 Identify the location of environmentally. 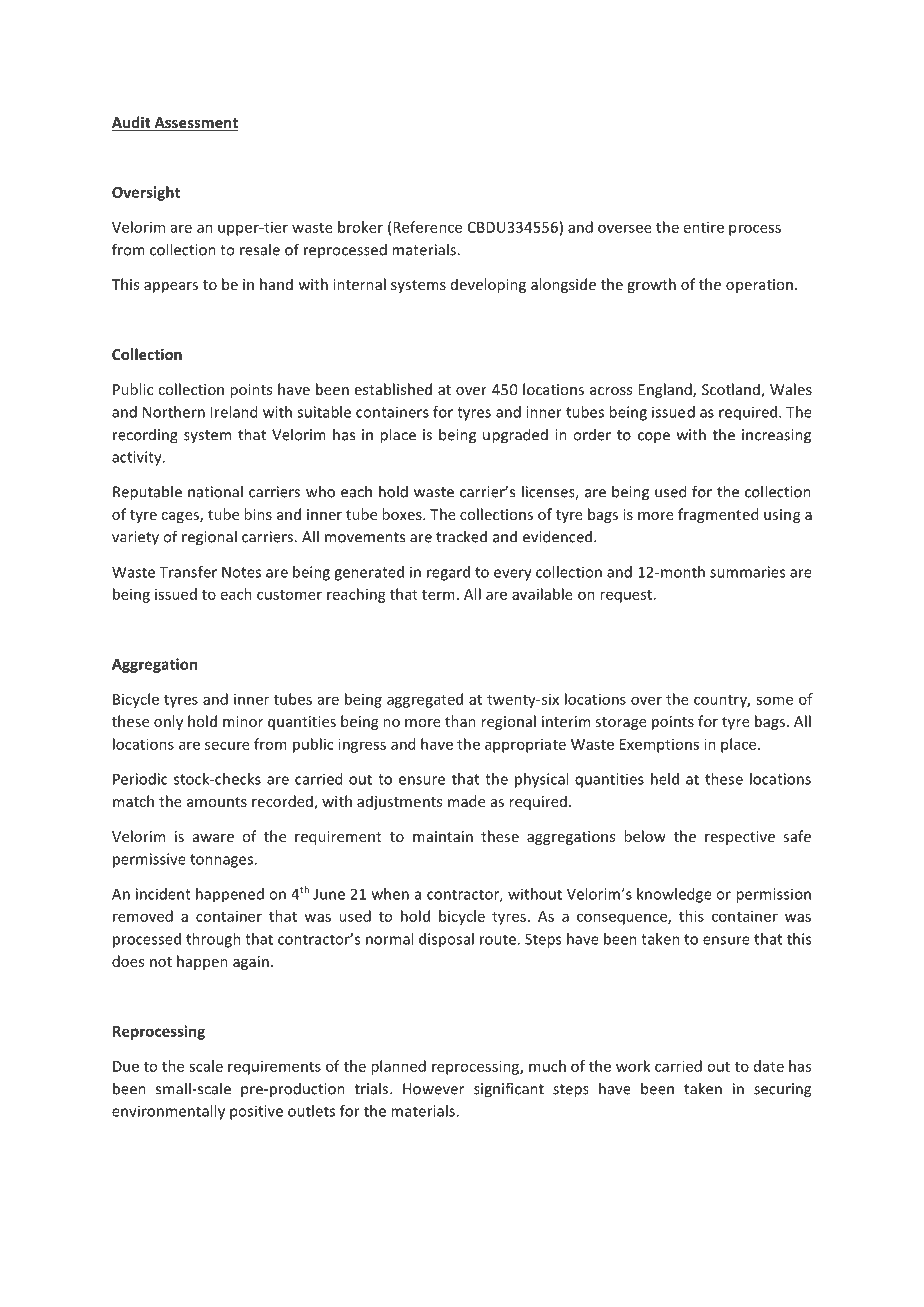
(168, 1112).
